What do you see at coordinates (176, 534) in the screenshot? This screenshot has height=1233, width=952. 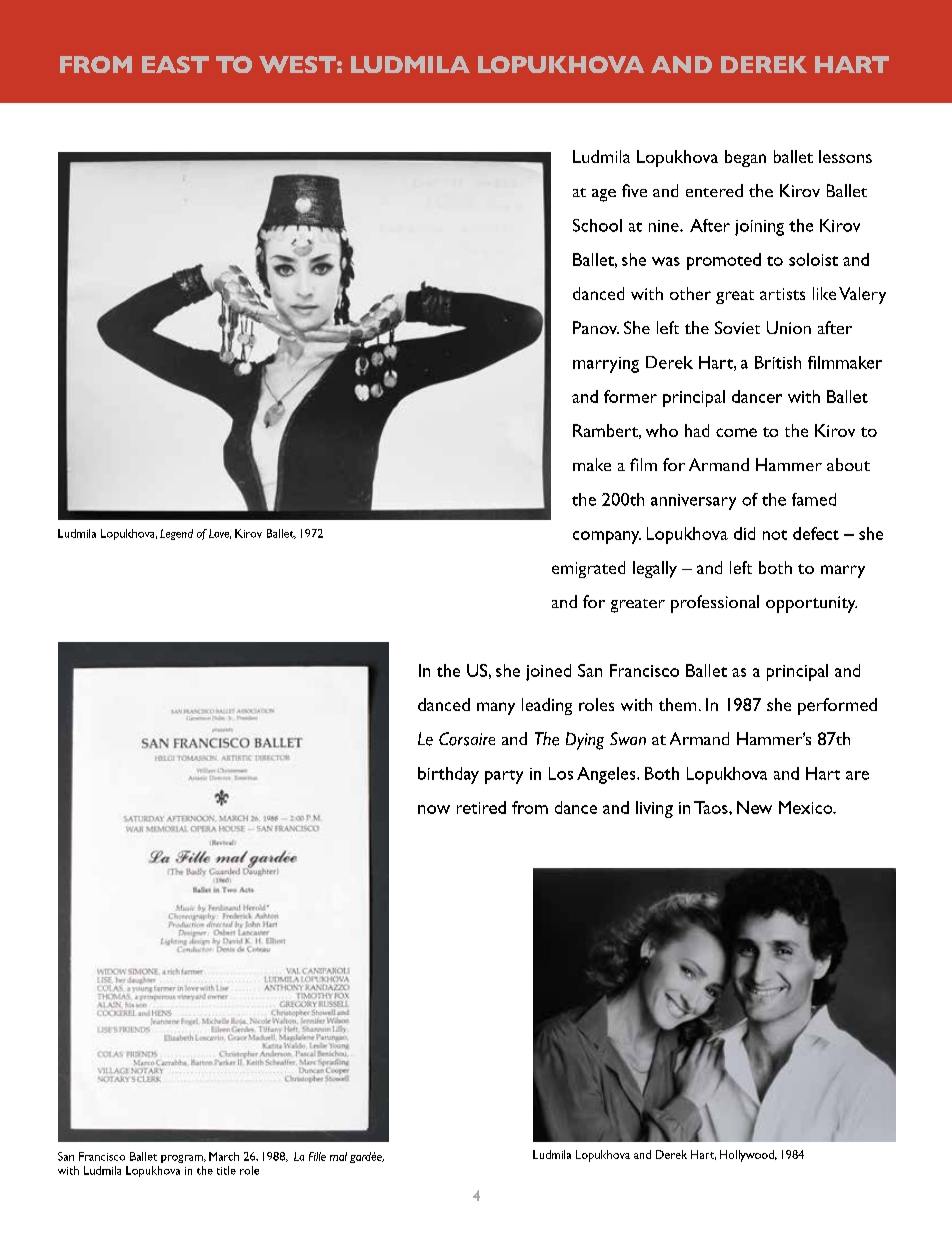 I see `Legend` at bounding box center [176, 534].
